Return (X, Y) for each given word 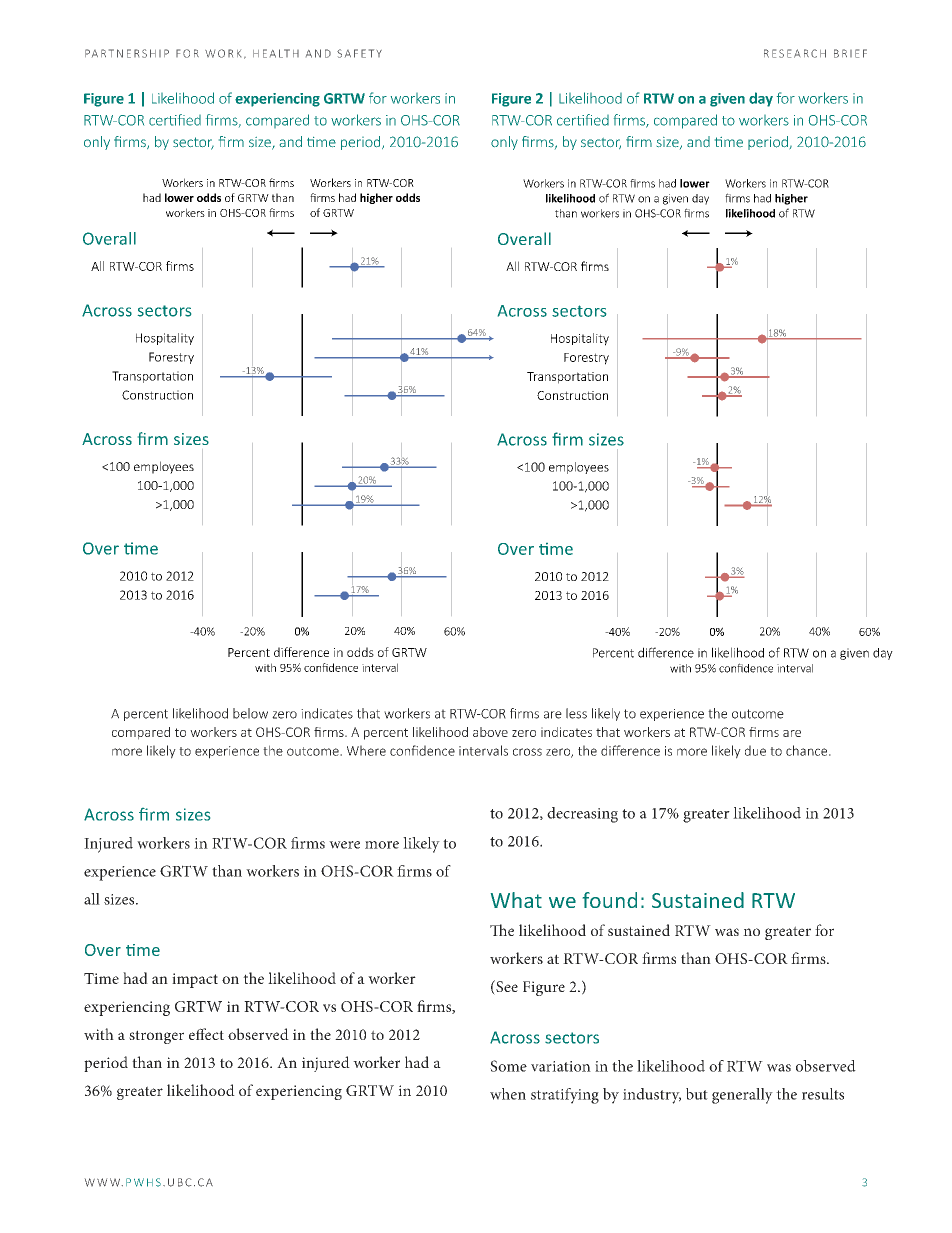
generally (742, 1096)
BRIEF (850, 53)
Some (508, 1066)
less (576, 713)
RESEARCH (795, 53)
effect (206, 1034)
